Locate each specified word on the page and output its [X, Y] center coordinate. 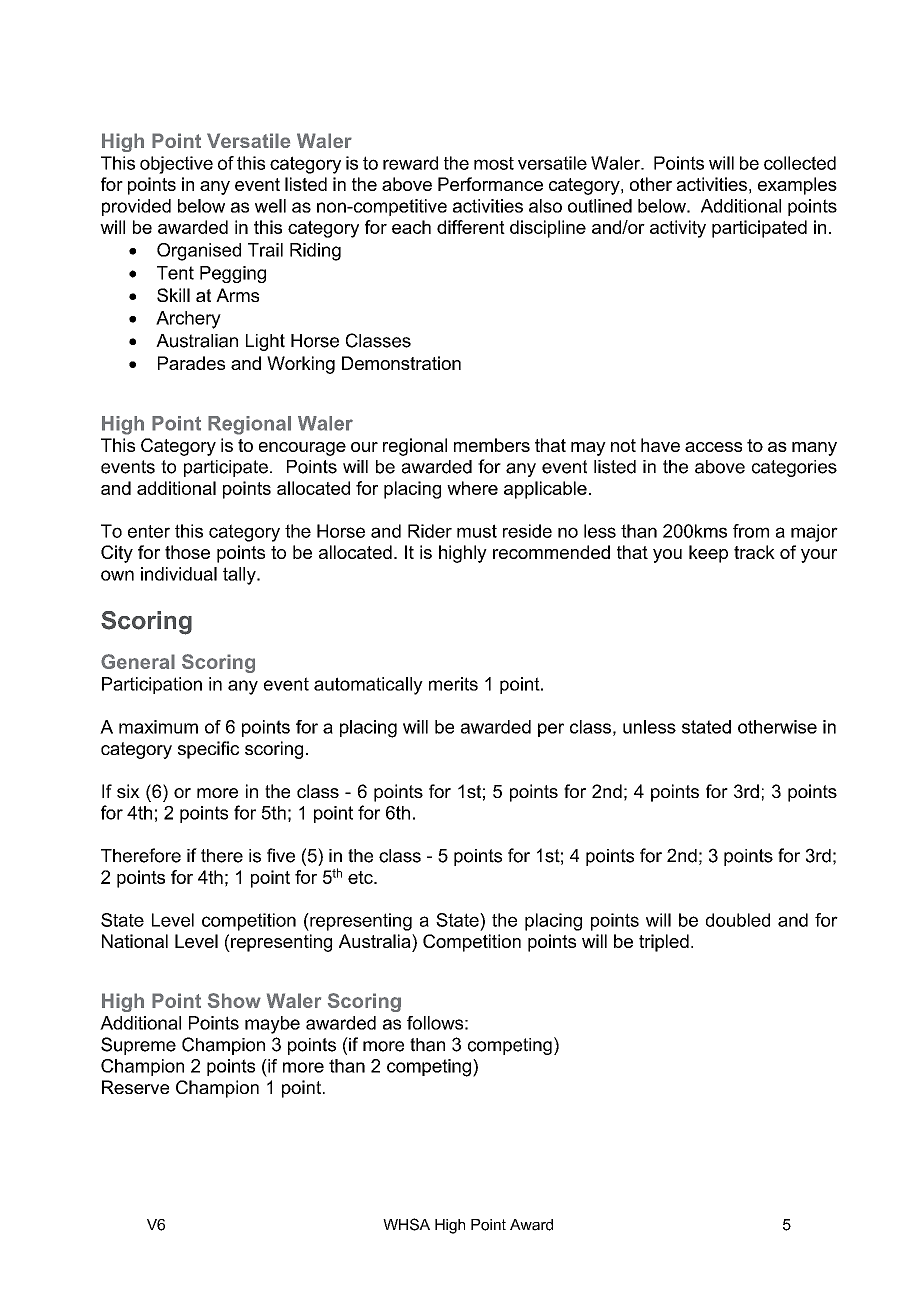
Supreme [138, 1046]
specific [208, 750]
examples [797, 186]
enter [149, 531]
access [713, 447]
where [472, 488]
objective [176, 165]
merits [453, 684]
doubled [738, 920]
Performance [490, 184]
